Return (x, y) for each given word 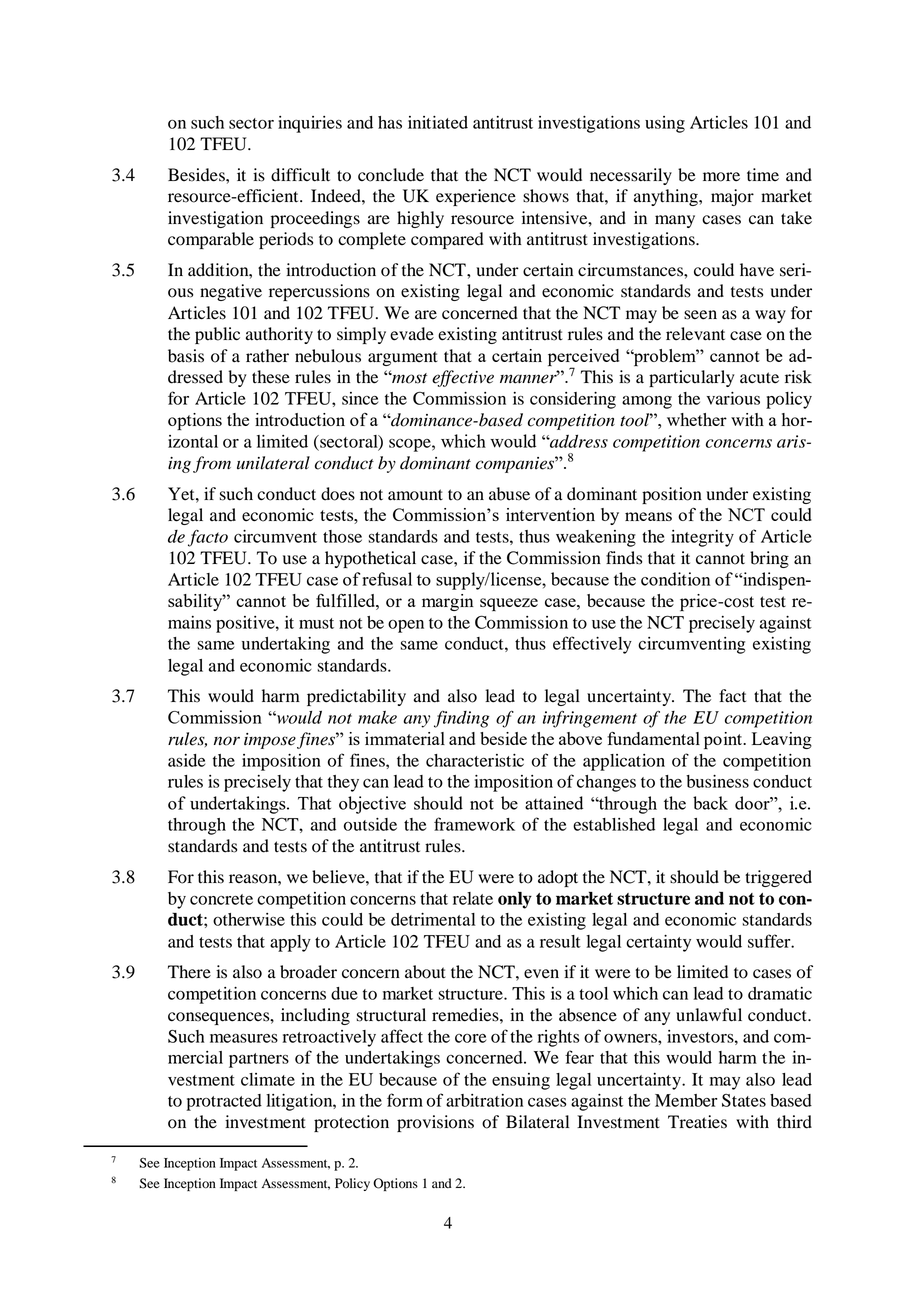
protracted (224, 1102)
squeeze (509, 604)
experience (476, 197)
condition (676, 579)
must (316, 623)
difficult (300, 175)
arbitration (484, 1100)
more (721, 177)
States (744, 1100)
